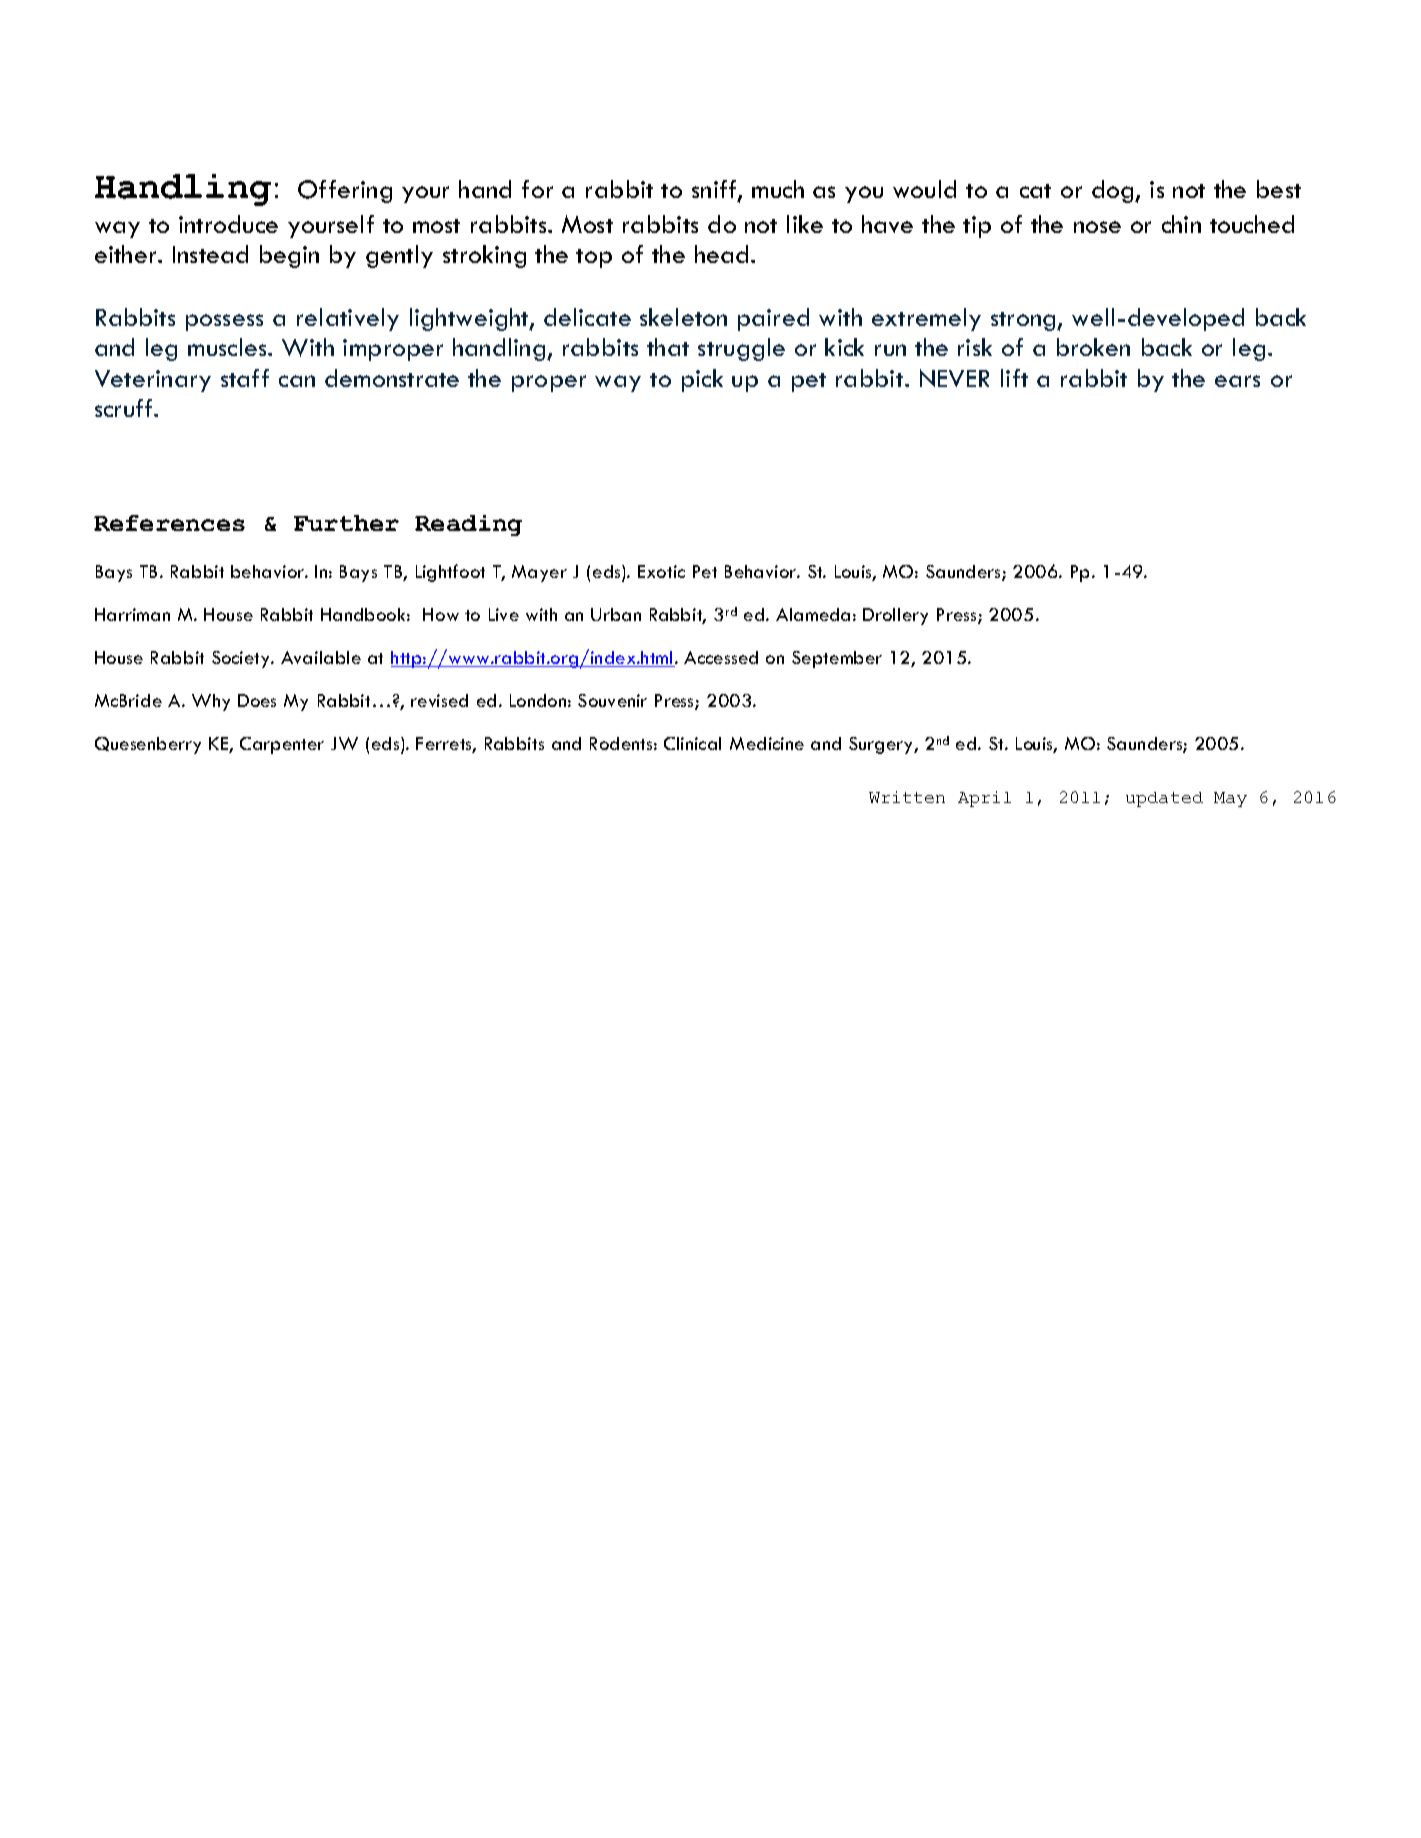 The width and height of the page is (1421, 1838). Describe the element at coordinates (668, 347) in the page. I see `that` at that location.
